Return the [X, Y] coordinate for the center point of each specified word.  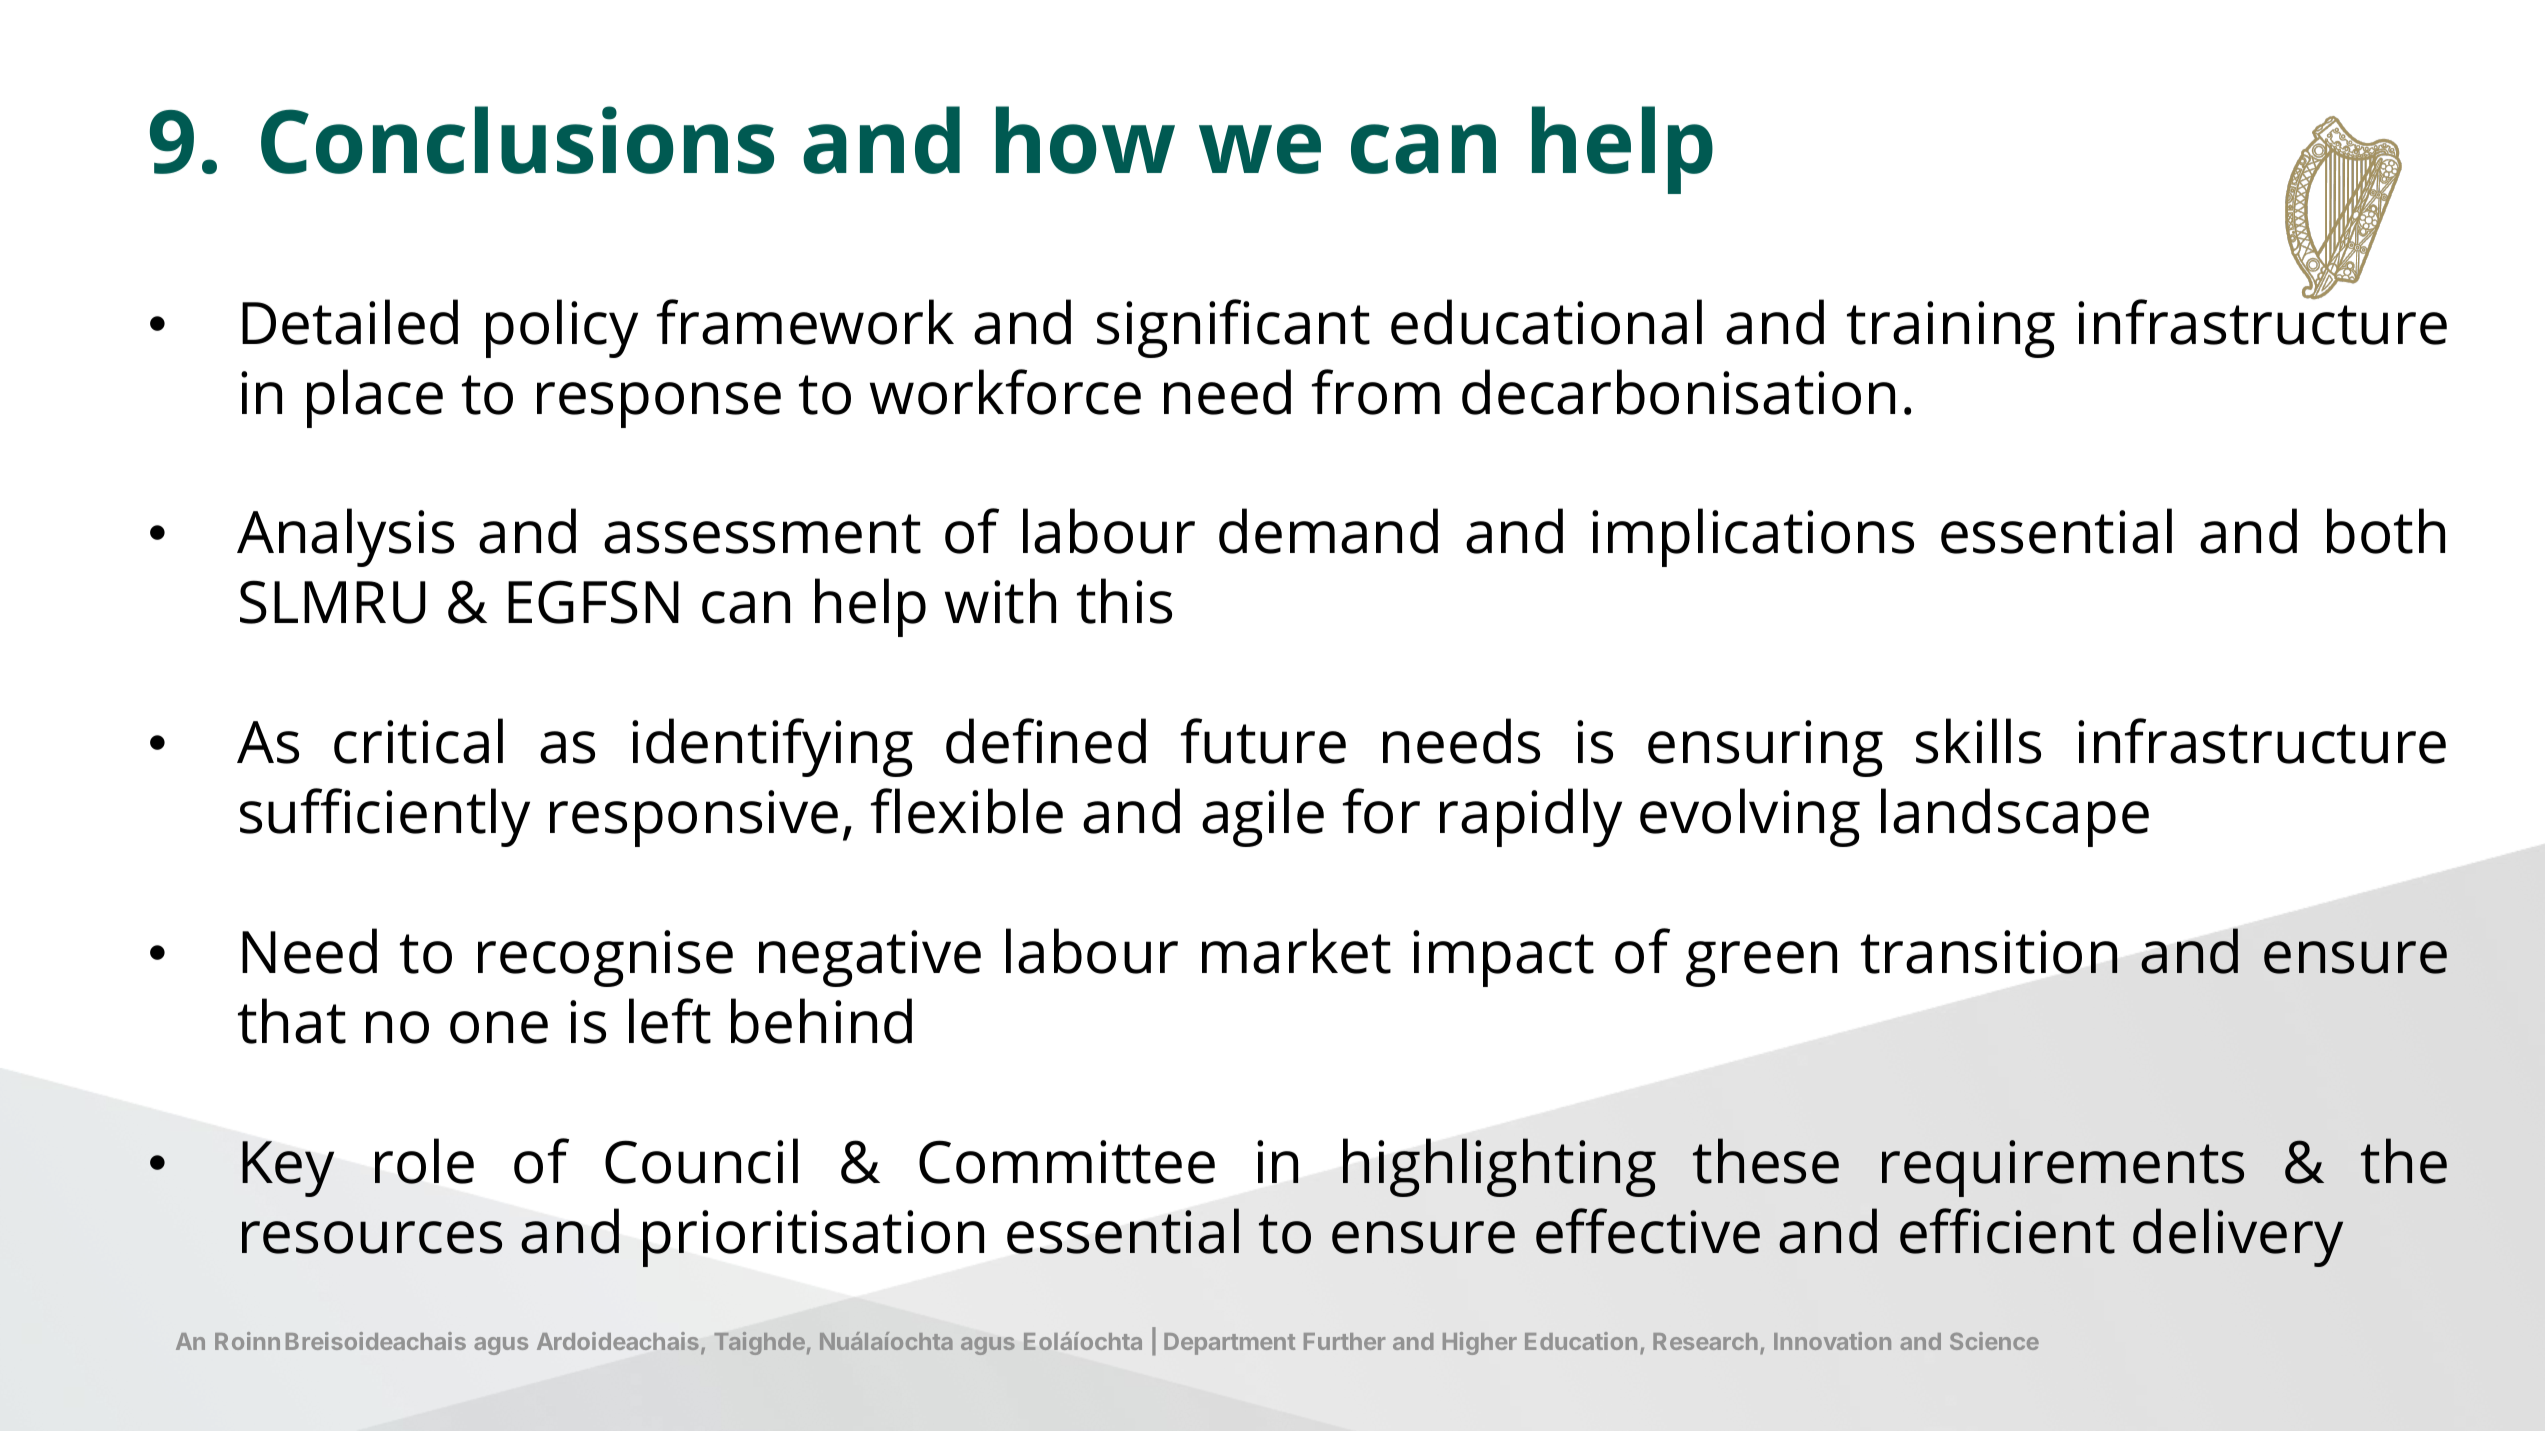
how [1085, 140]
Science [1994, 1341]
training [1951, 329]
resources [372, 1237]
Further [1344, 1341]
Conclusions [517, 140]
